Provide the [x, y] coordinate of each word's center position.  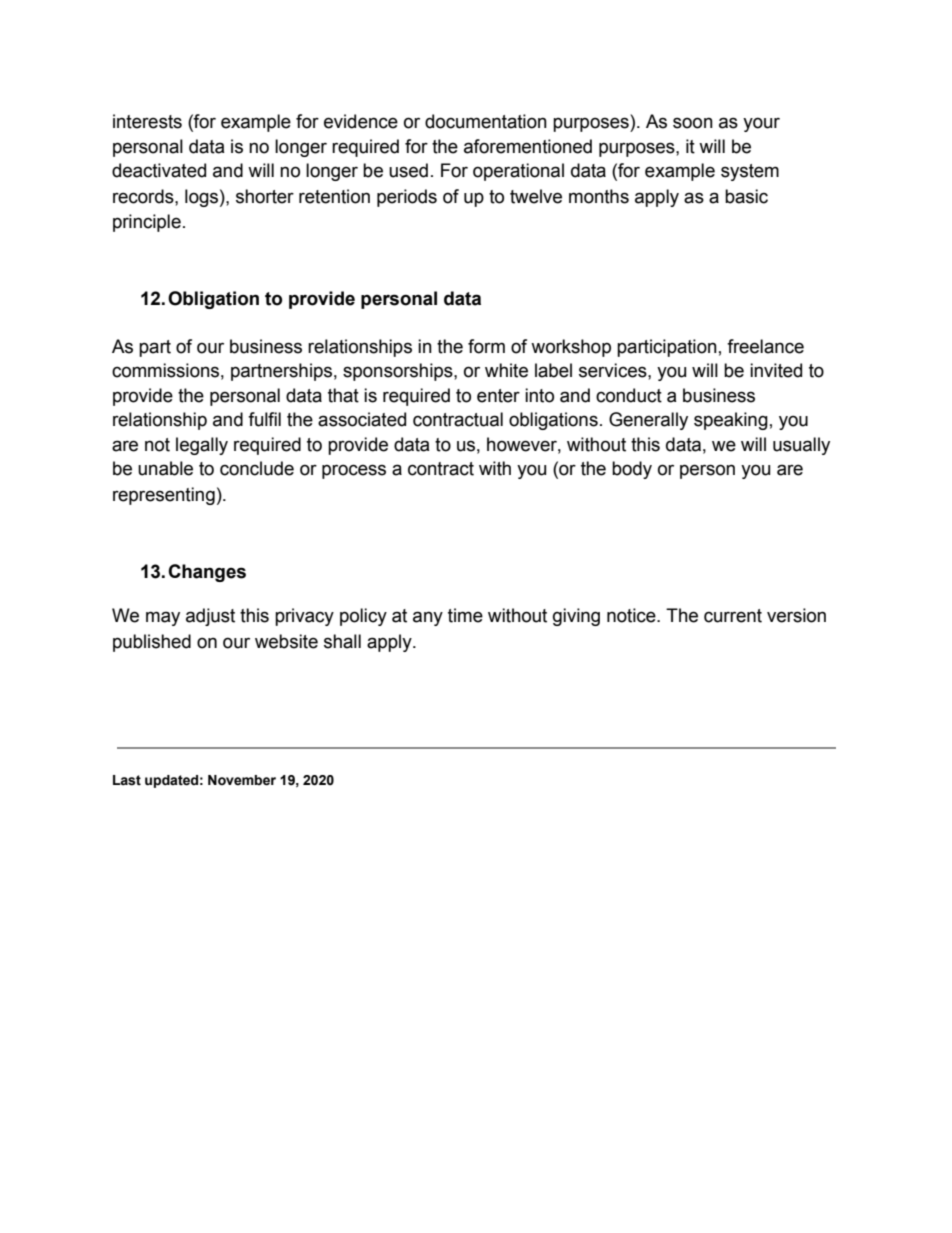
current [733, 616]
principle [147, 223]
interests [147, 121]
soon [693, 123]
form [486, 346]
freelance [765, 346]
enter [498, 396]
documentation [486, 121]
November [242, 780]
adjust [210, 617]
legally [202, 446]
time [465, 615]
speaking [731, 421]
